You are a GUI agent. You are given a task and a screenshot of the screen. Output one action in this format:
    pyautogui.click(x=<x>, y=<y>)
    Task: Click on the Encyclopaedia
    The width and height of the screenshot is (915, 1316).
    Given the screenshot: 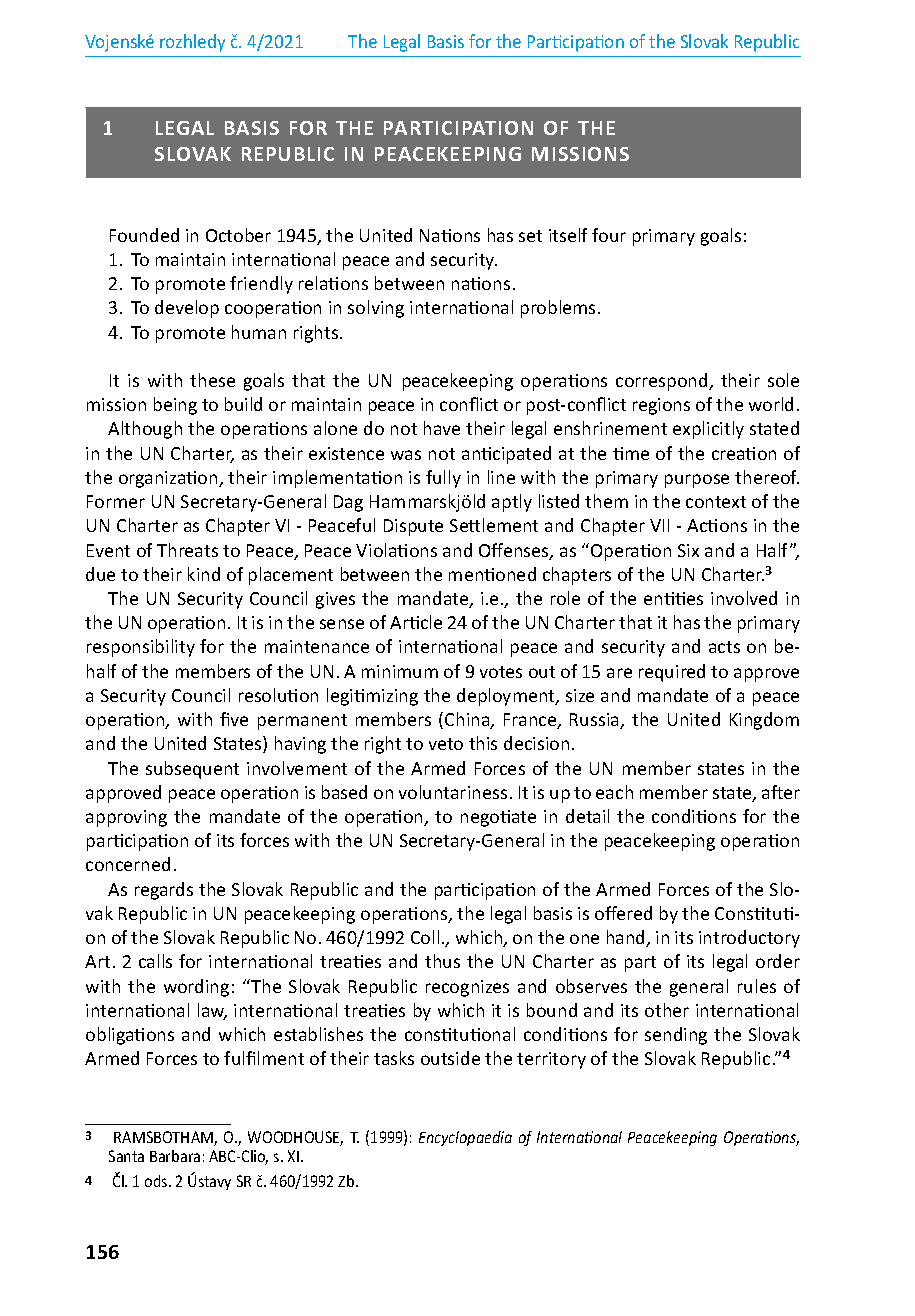 What is the action you would take?
    pyautogui.click(x=465, y=1138)
